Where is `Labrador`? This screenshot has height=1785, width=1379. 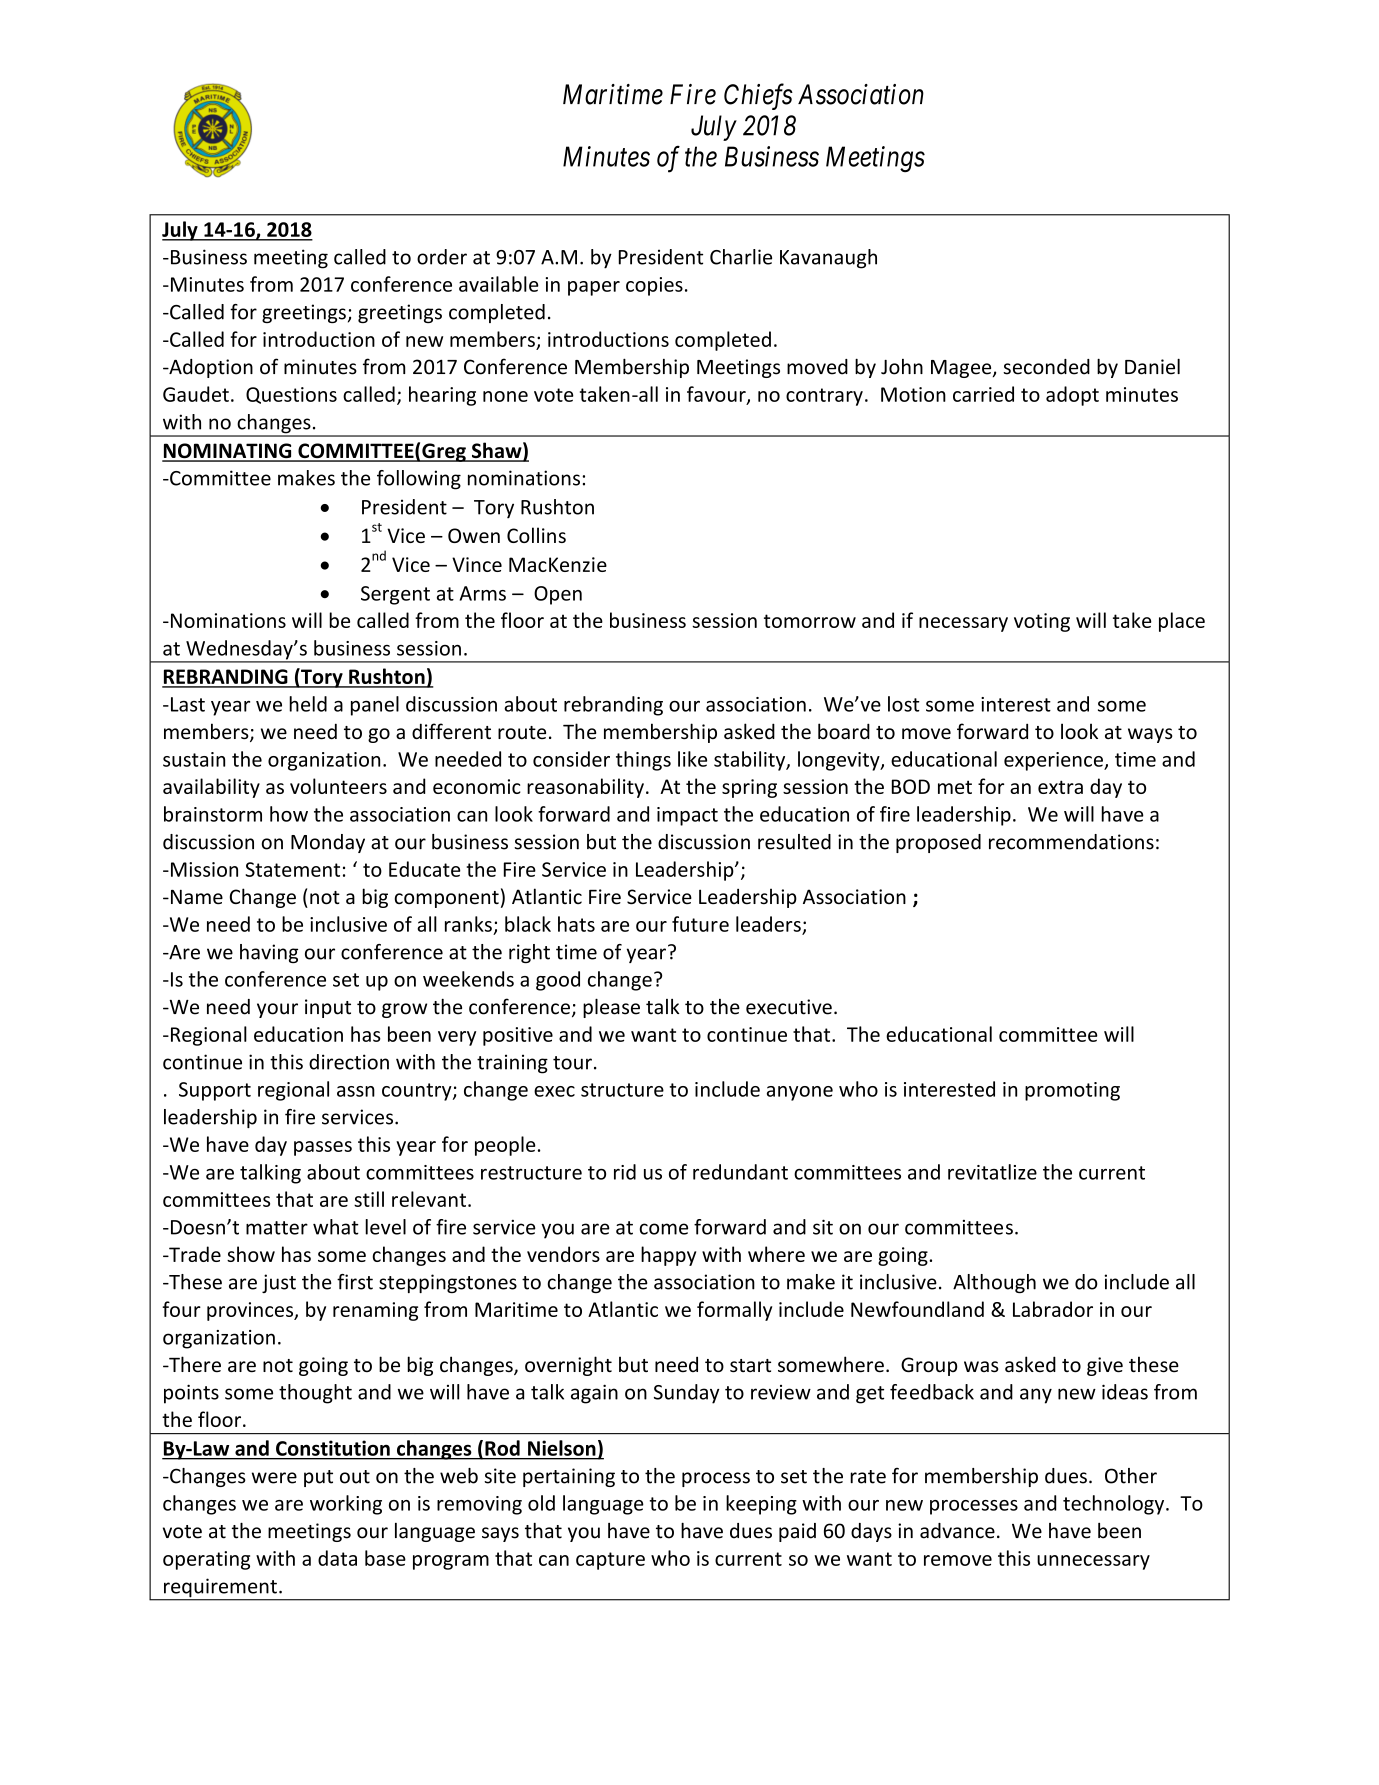
Labrador is located at coordinates (1053, 1309).
